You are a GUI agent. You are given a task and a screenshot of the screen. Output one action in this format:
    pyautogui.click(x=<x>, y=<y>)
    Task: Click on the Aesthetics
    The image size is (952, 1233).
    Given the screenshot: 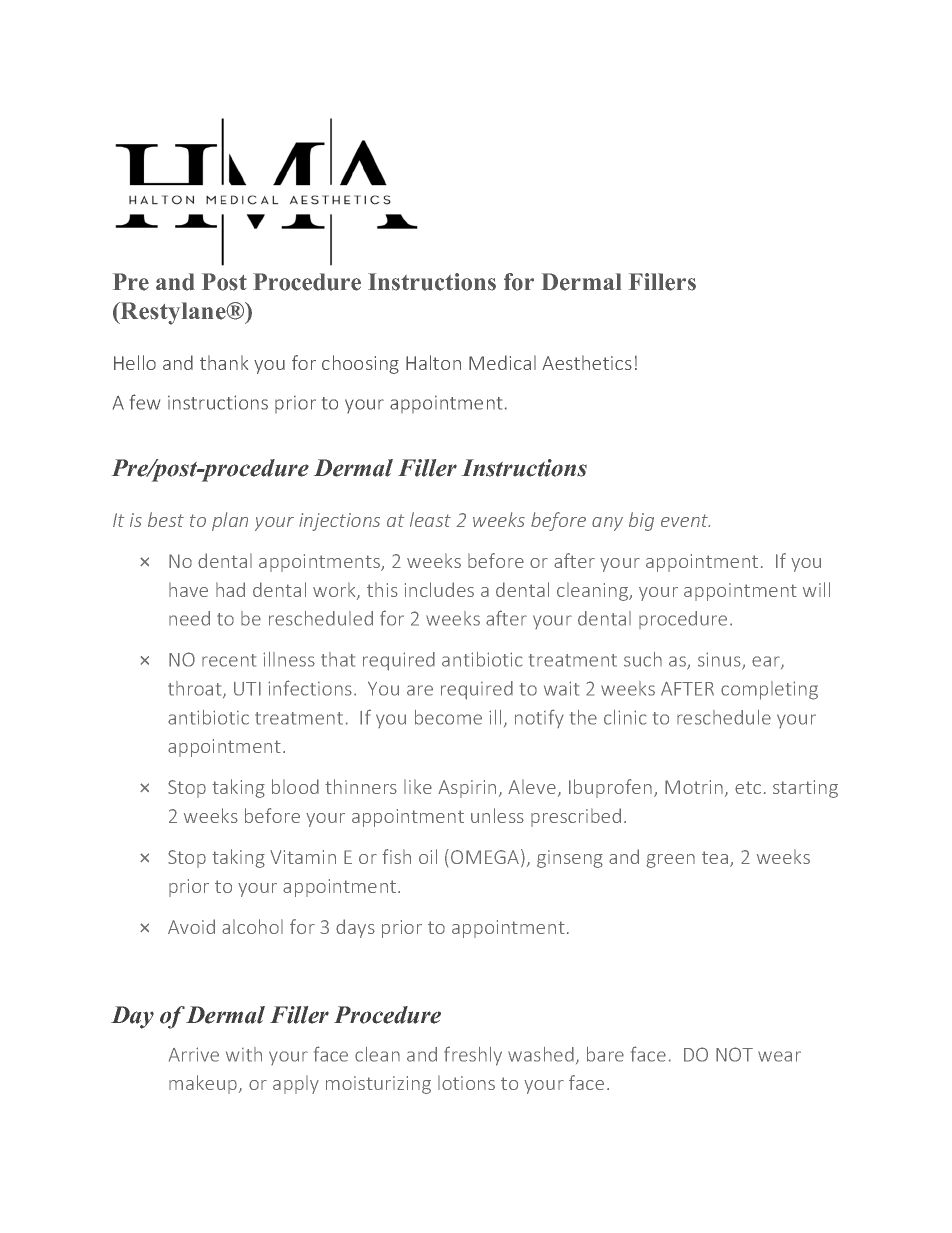 What is the action you would take?
    pyautogui.click(x=587, y=362)
